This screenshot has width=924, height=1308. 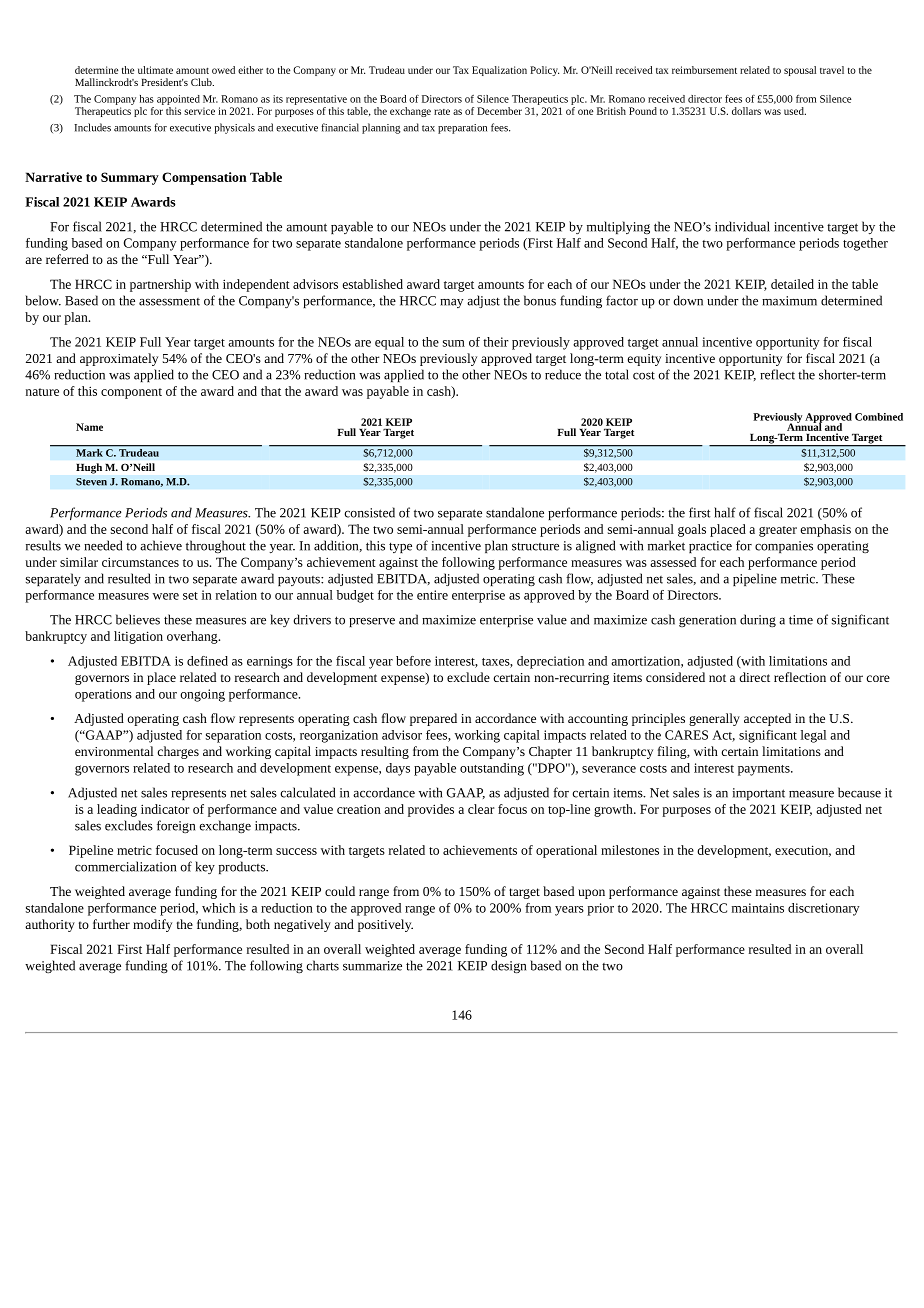 I want to click on greater, so click(x=778, y=531).
